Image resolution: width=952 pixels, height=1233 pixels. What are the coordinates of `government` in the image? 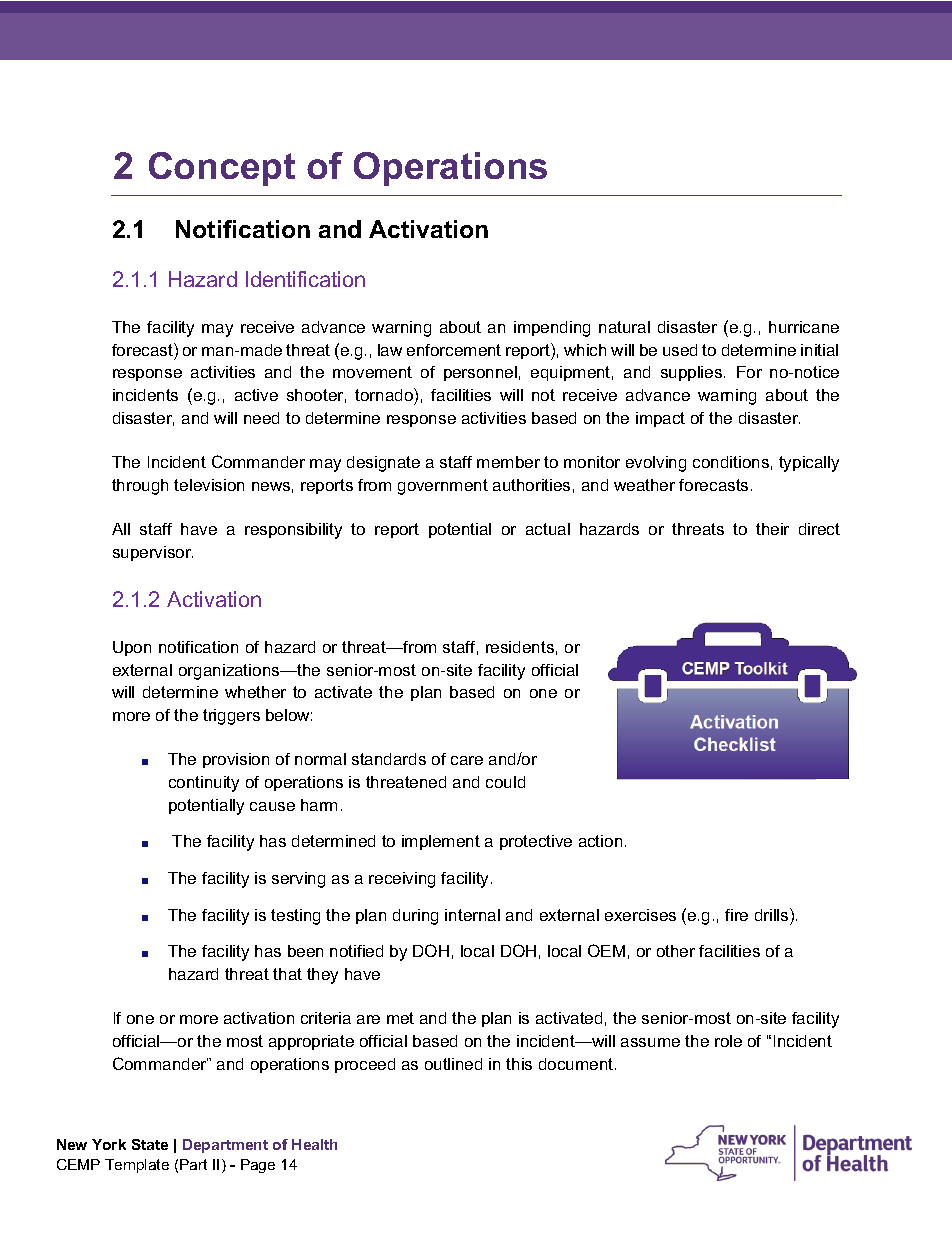 It's located at (443, 487).
